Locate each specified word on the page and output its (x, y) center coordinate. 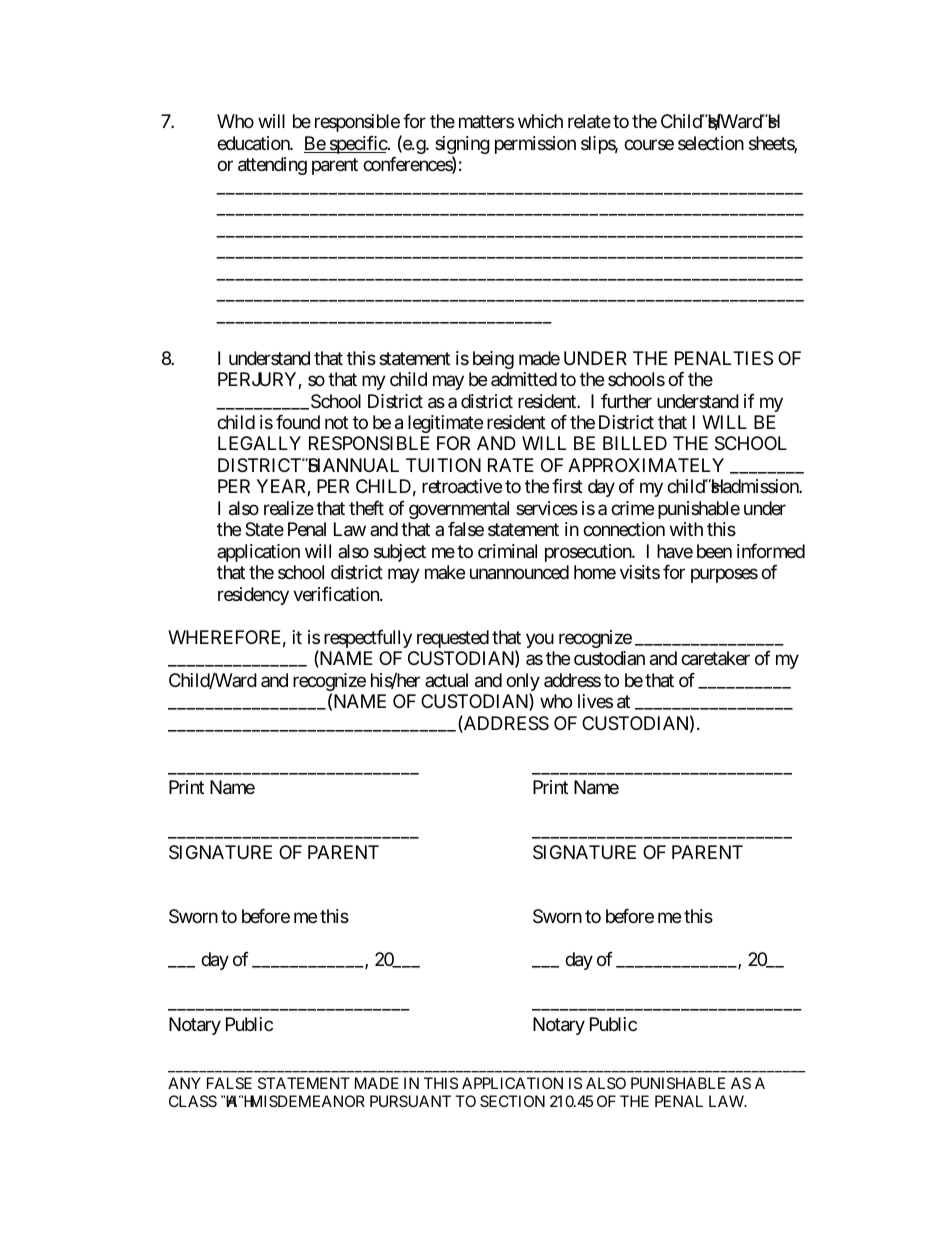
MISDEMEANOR (306, 1101)
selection (711, 143)
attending (272, 166)
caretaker (715, 658)
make (445, 572)
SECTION (512, 1101)
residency (253, 596)
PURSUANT (410, 1101)
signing (462, 146)
